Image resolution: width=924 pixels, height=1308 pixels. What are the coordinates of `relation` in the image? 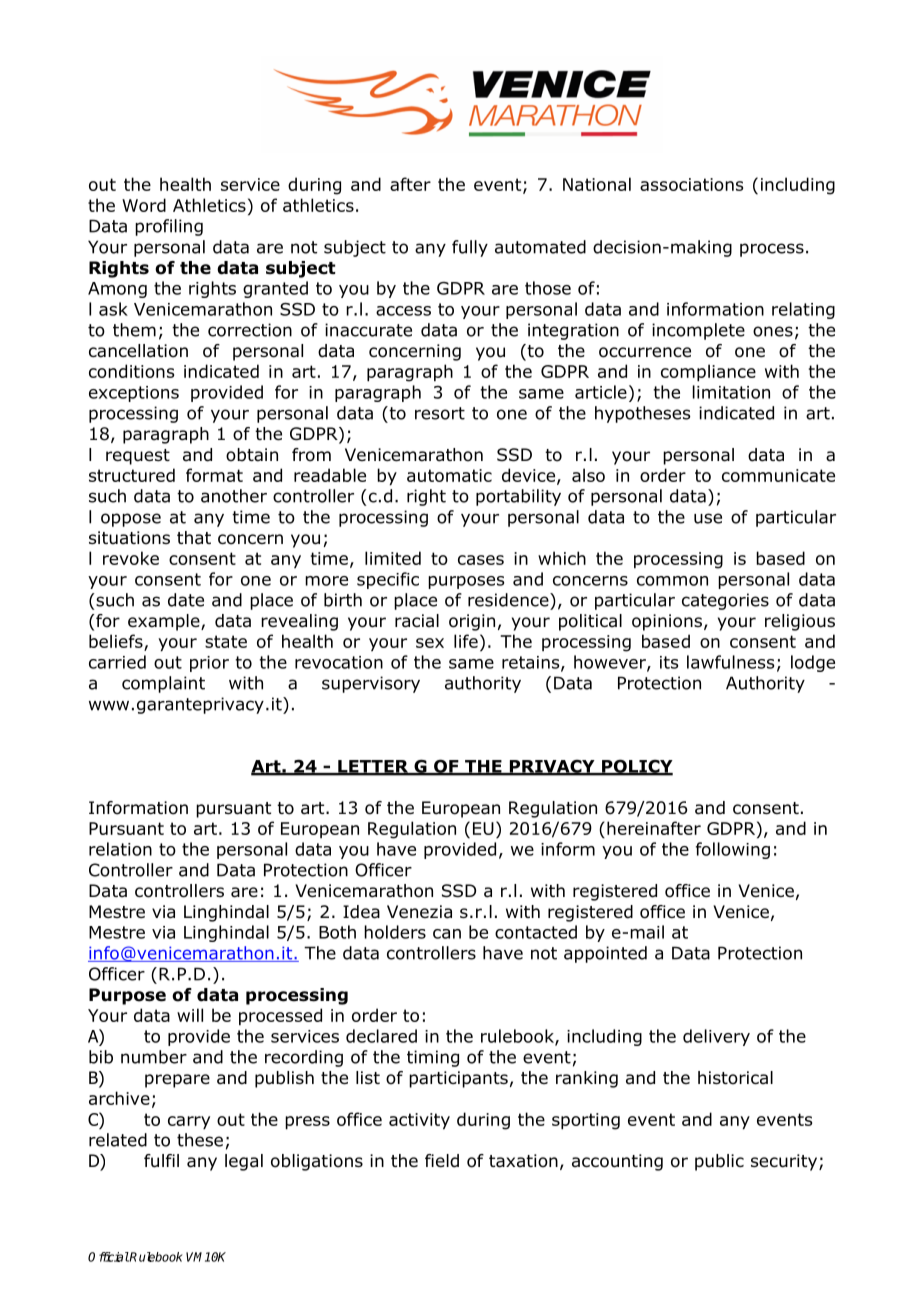 It's located at (120, 849).
